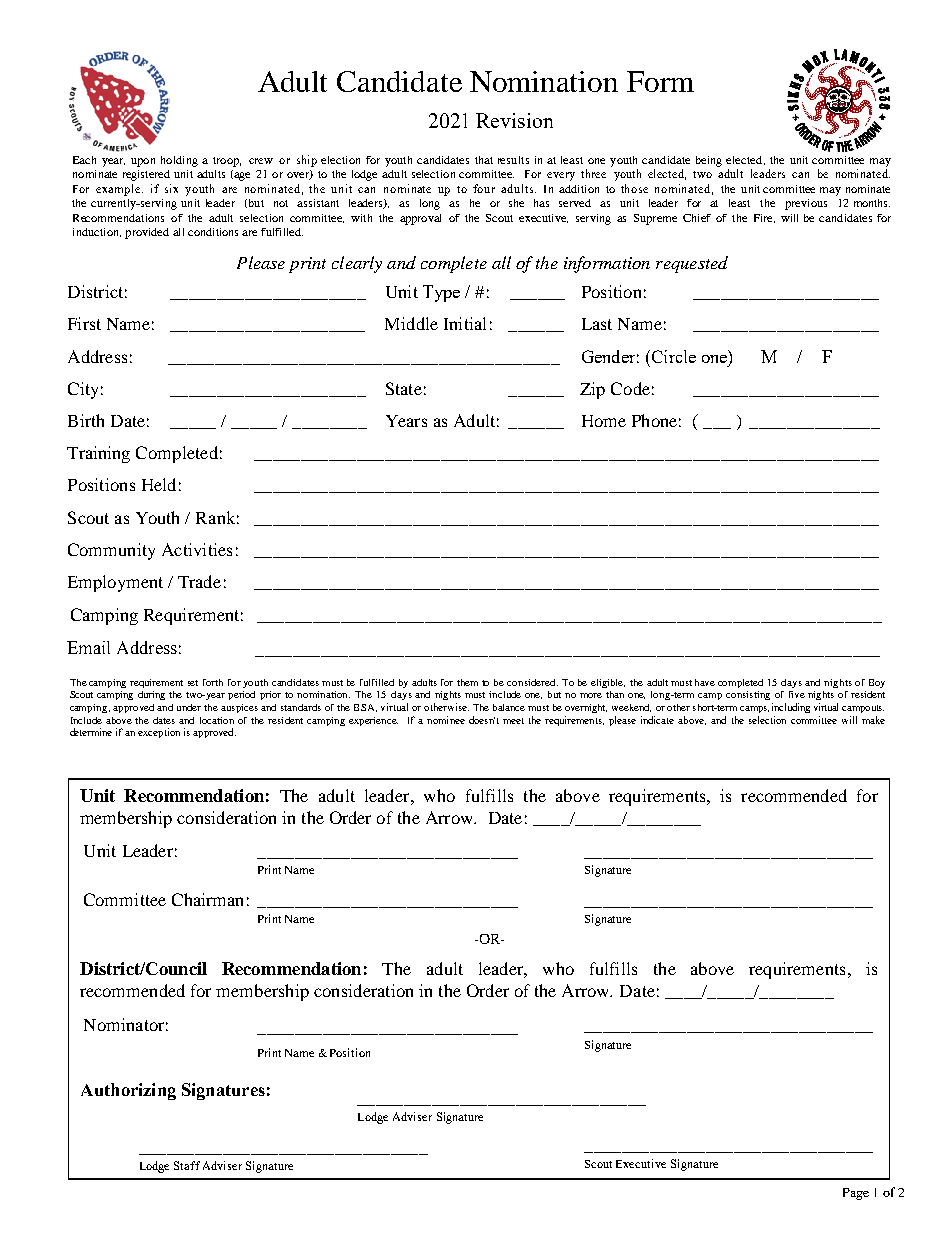  What do you see at coordinates (856, 1194) in the document?
I see `Page` at bounding box center [856, 1194].
